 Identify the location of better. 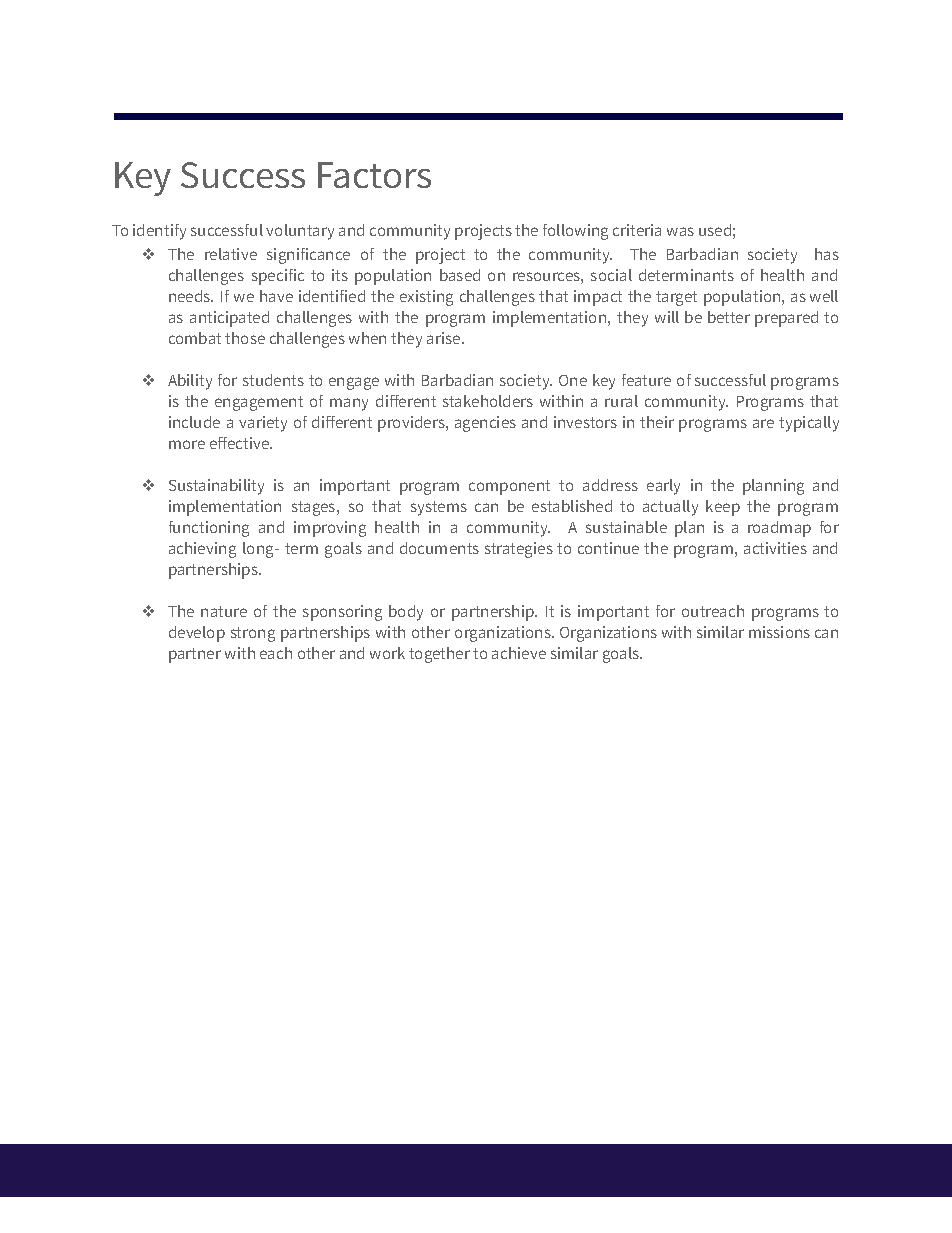
(729, 317).
